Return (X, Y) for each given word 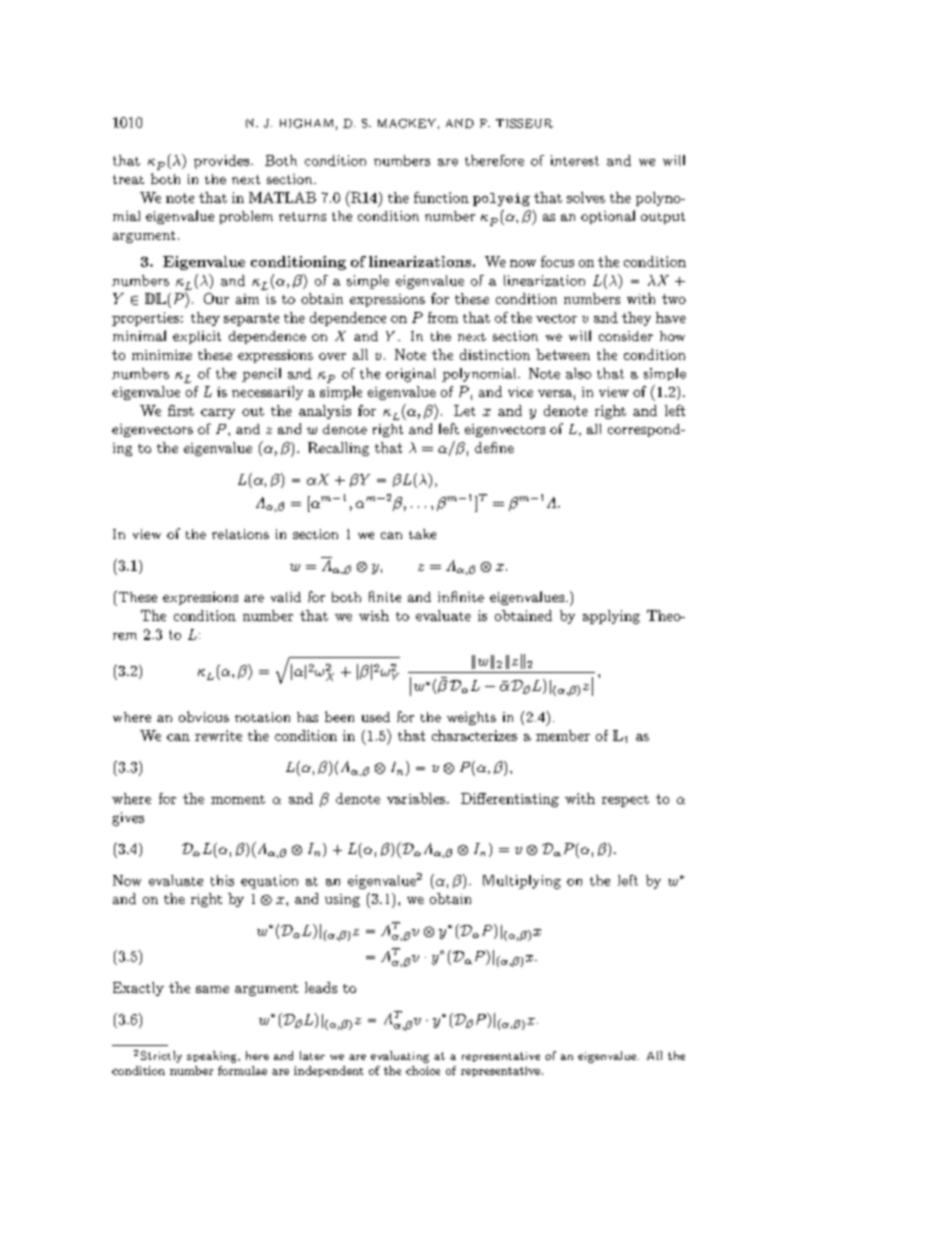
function (441, 197)
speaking (213, 1057)
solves (586, 197)
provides (223, 162)
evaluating (400, 1057)
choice (423, 1070)
